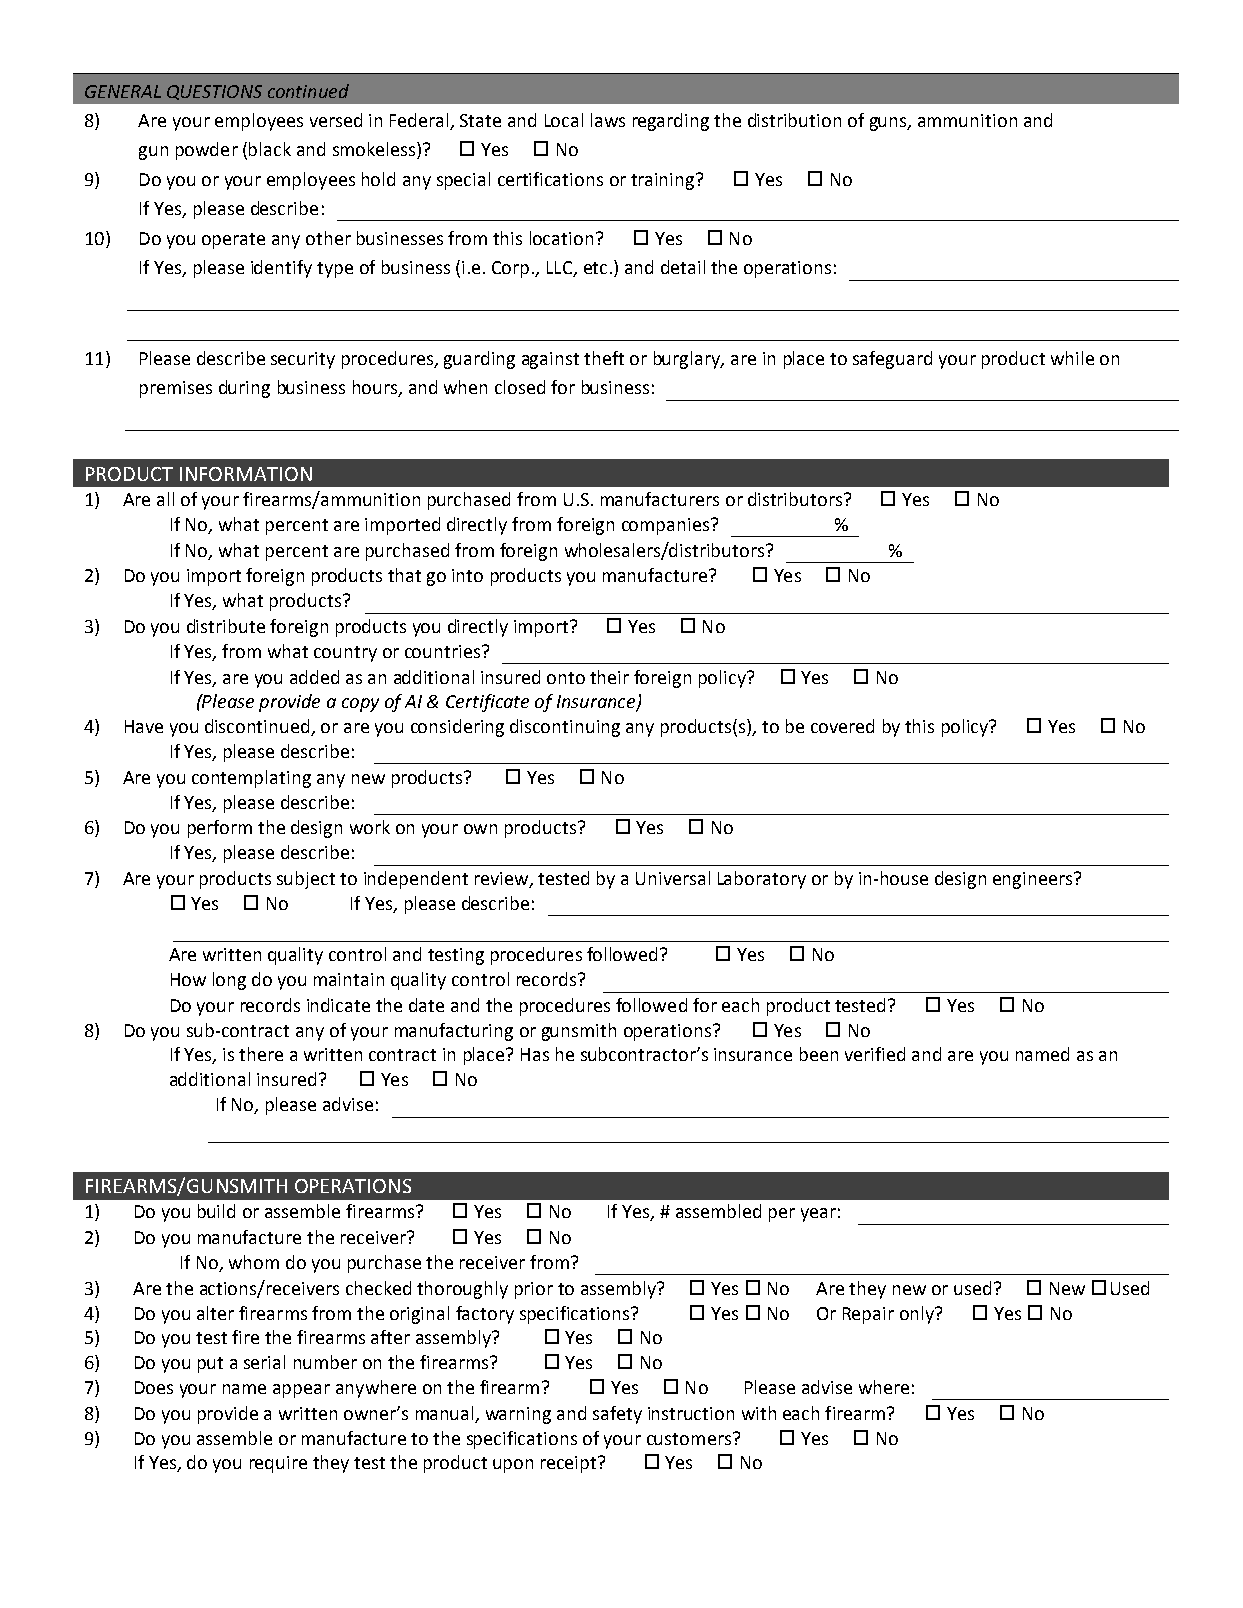 This document has height=1608, width=1243. What do you see at coordinates (608, 120) in the document?
I see `laws` at bounding box center [608, 120].
